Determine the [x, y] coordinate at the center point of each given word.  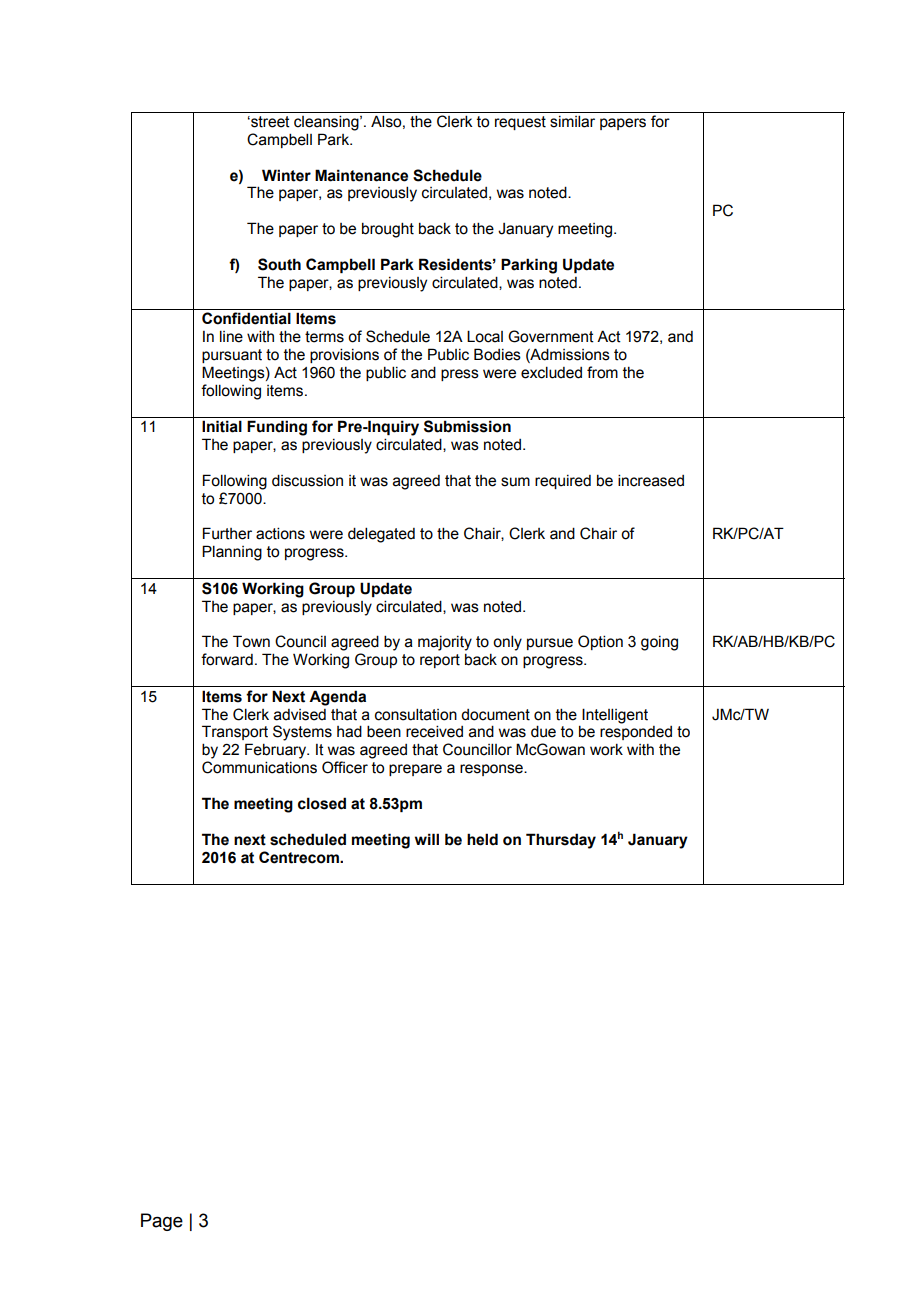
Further [227, 533]
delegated [381, 535]
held [482, 839]
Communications [259, 767]
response [492, 770]
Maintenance [361, 175]
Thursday [561, 841]
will [427, 839]
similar [572, 121]
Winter [286, 175]
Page [162, 1222]
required [563, 482]
